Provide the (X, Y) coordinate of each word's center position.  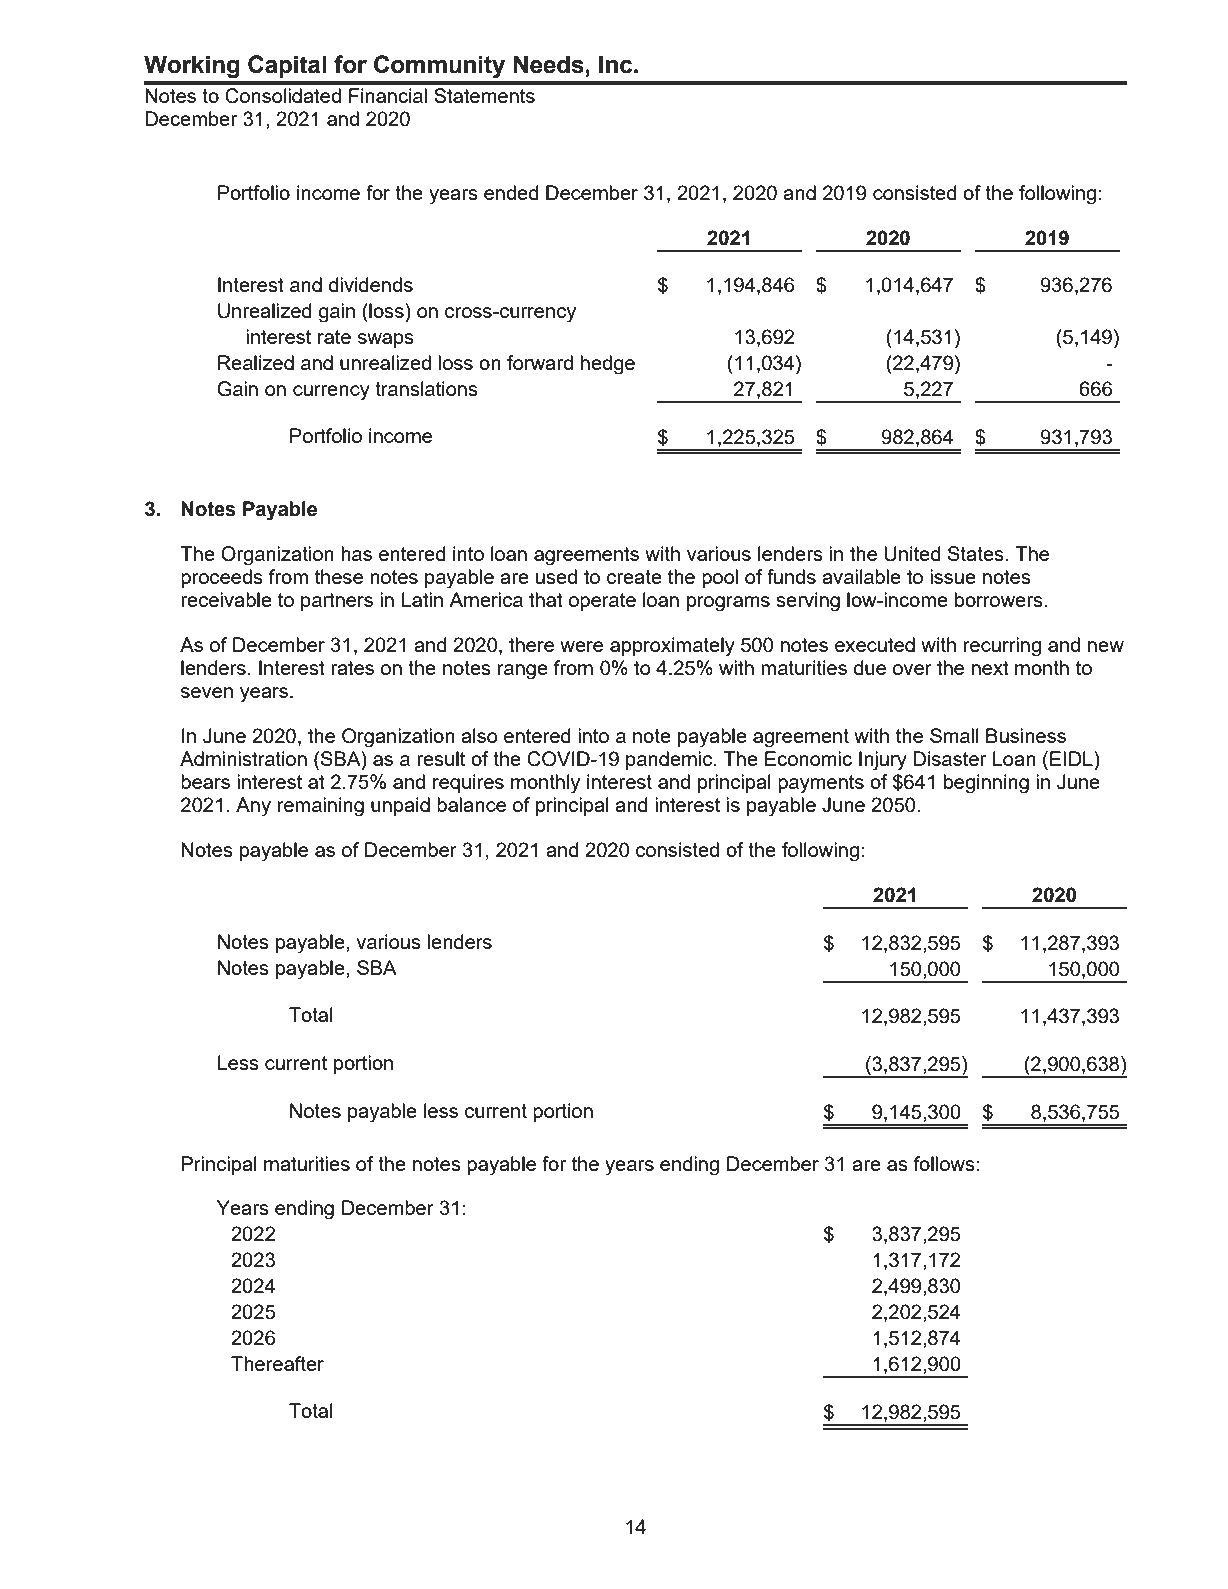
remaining (321, 807)
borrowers (1000, 599)
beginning (986, 784)
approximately (672, 647)
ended (511, 192)
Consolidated (283, 96)
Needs (549, 64)
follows (945, 1163)
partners (337, 602)
